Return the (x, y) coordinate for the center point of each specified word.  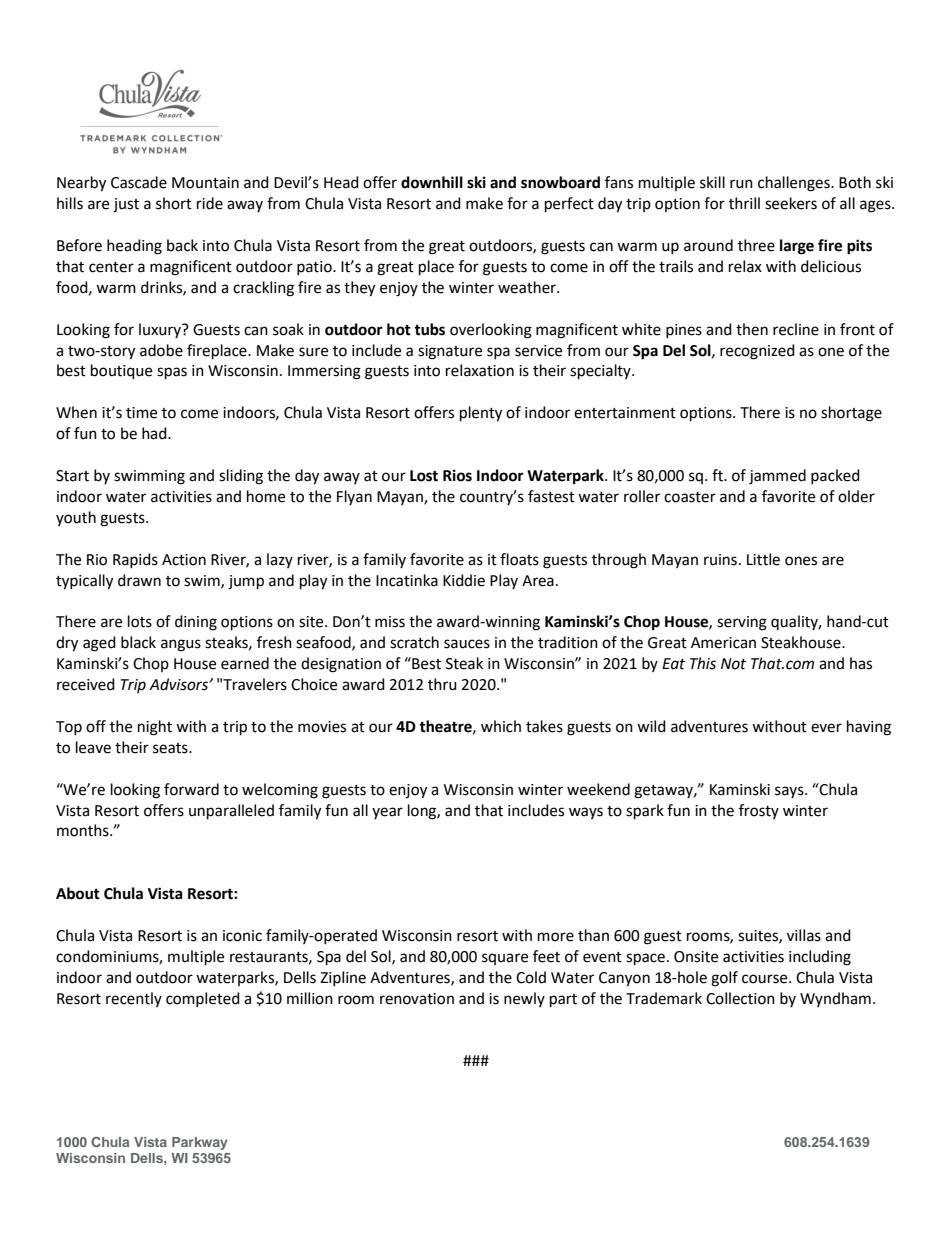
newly (524, 999)
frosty (759, 811)
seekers (791, 203)
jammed (777, 477)
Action (184, 560)
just (126, 205)
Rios (457, 475)
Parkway (199, 1143)
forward (191, 789)
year (387, 813)
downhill (432, 182)
